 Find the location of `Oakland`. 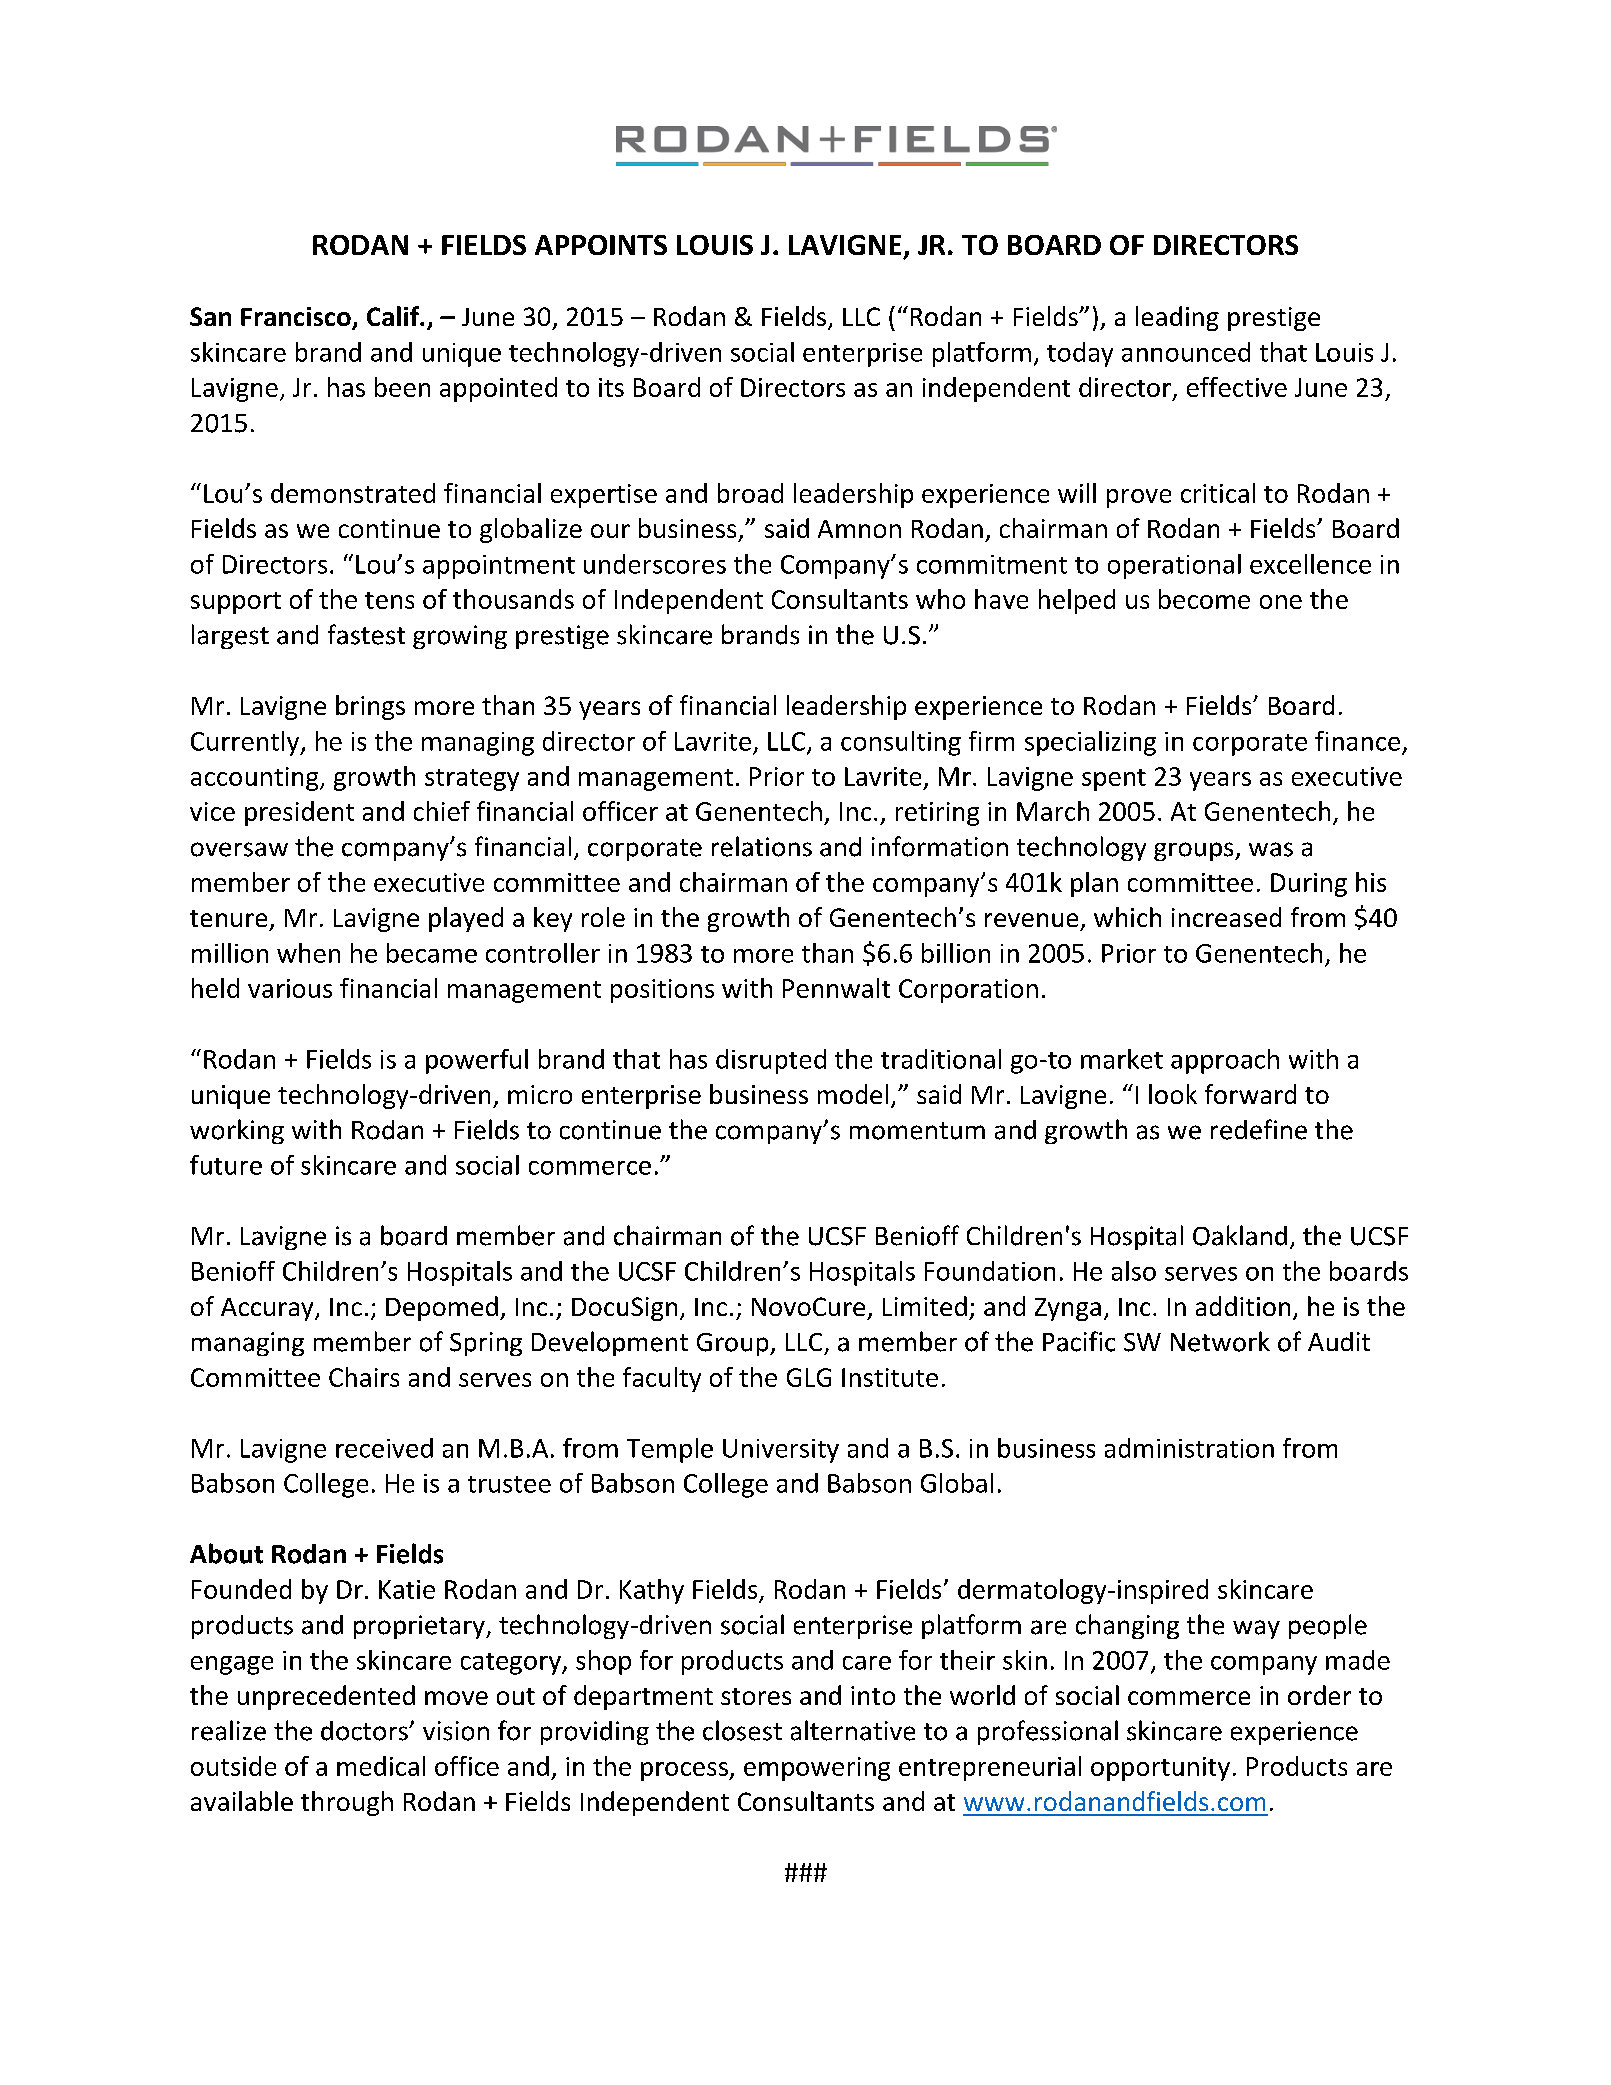

Oakland is located at coordinates (1240, 1235).
